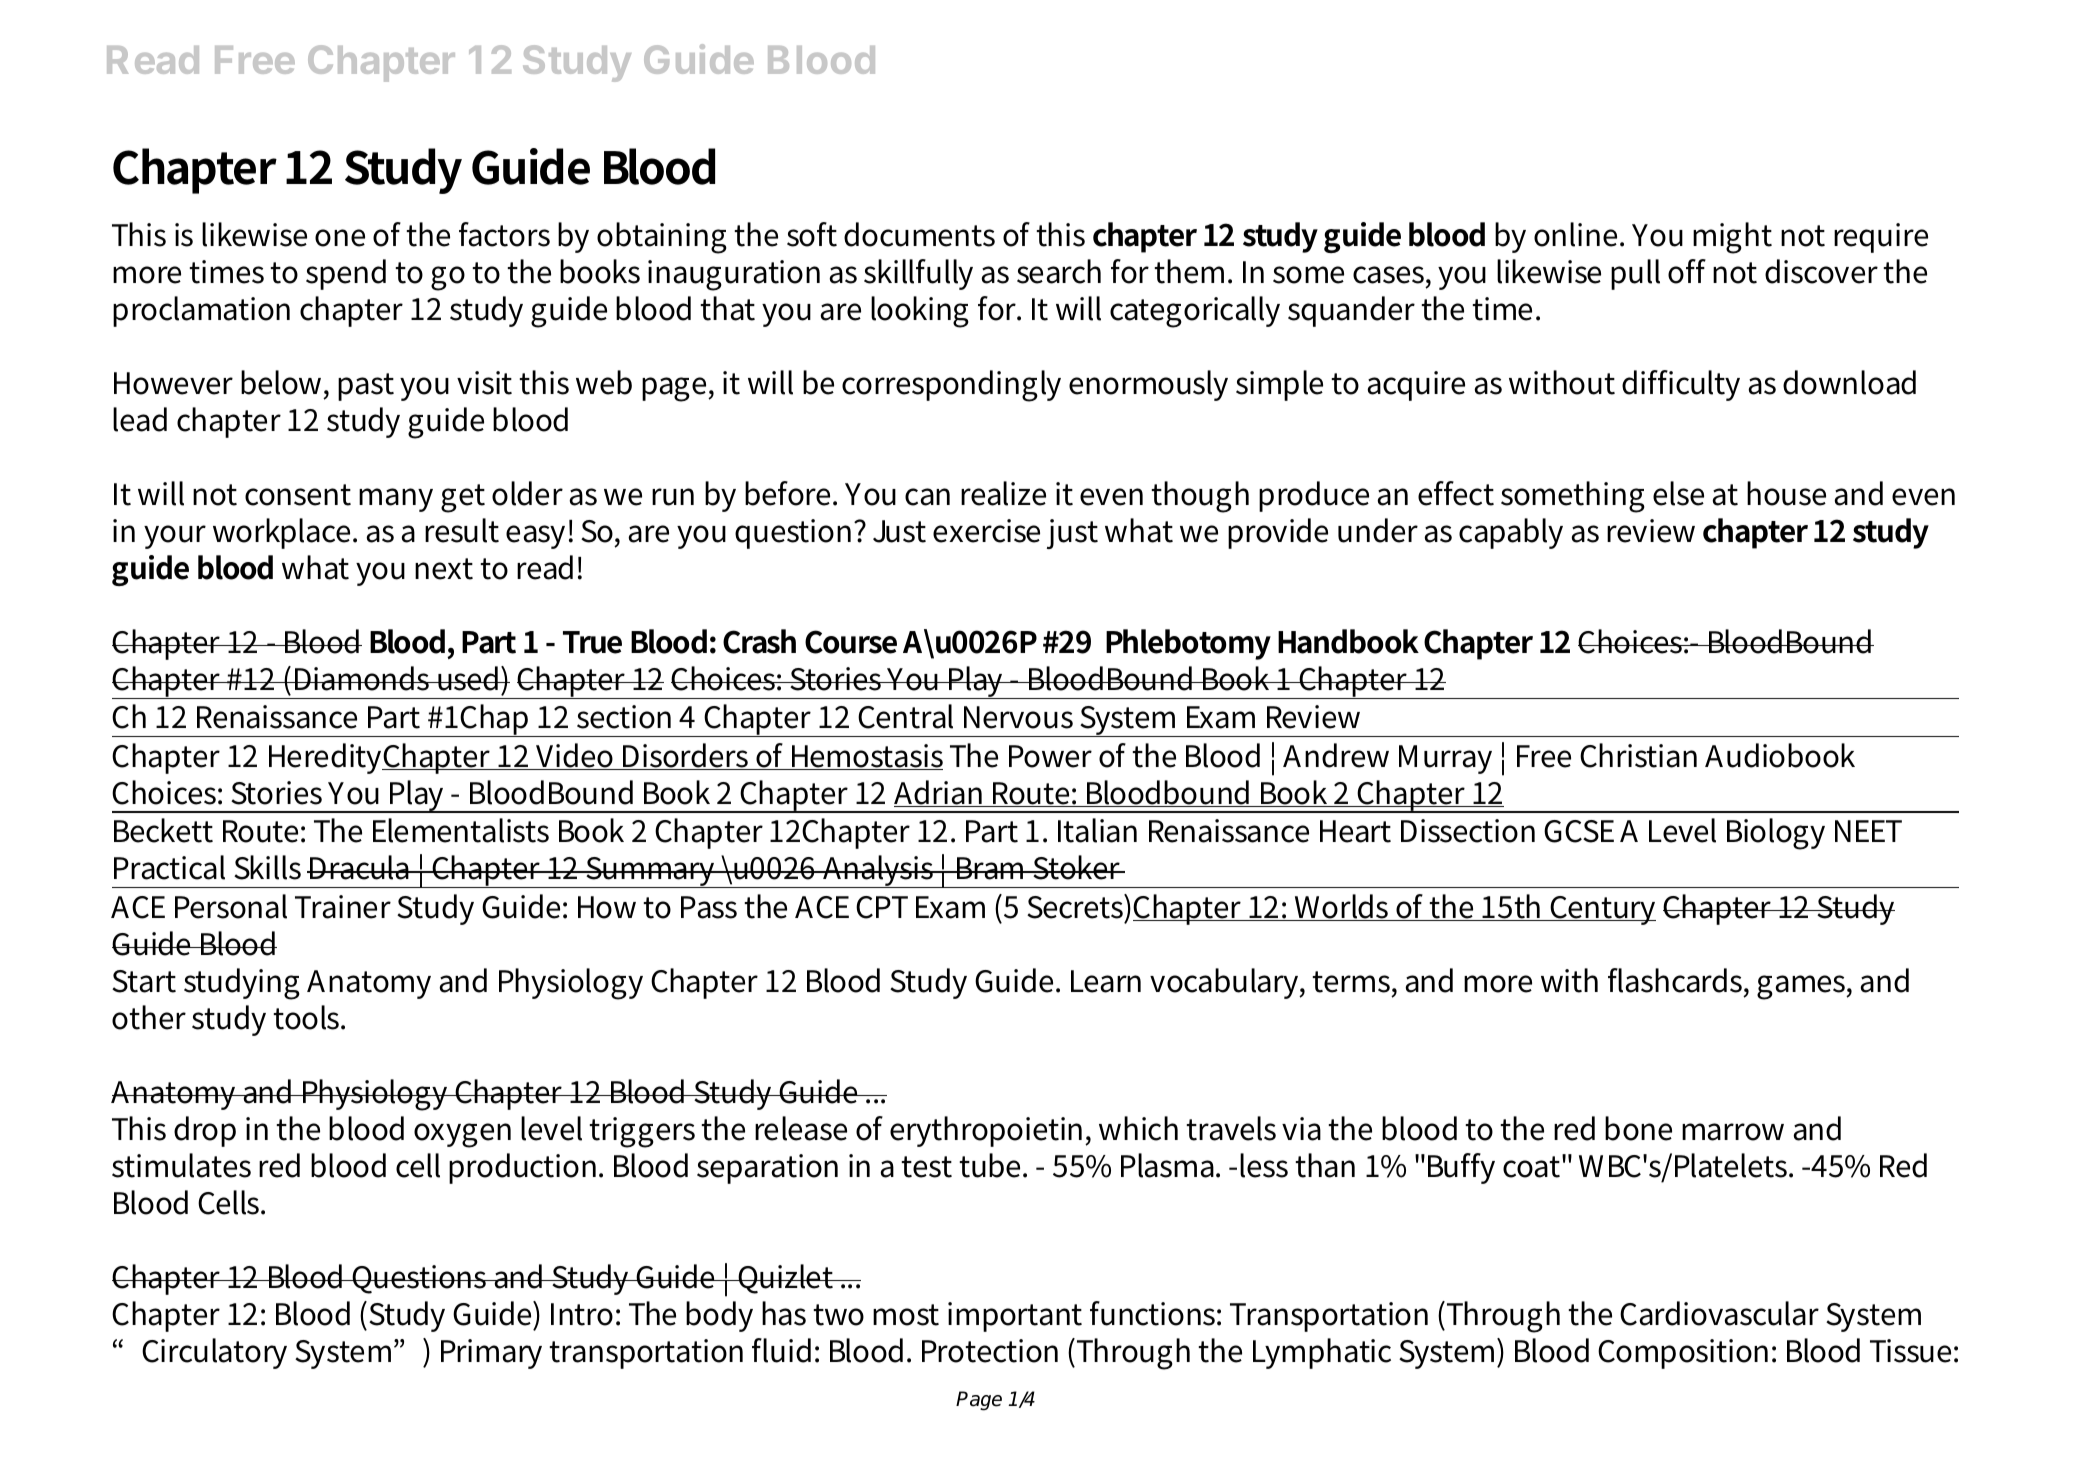 The image size is (2078, 1469). What do you see at coordinates (939, 793) in the screenshot?
I see `Adrian` at bounding box center [939, 793].
